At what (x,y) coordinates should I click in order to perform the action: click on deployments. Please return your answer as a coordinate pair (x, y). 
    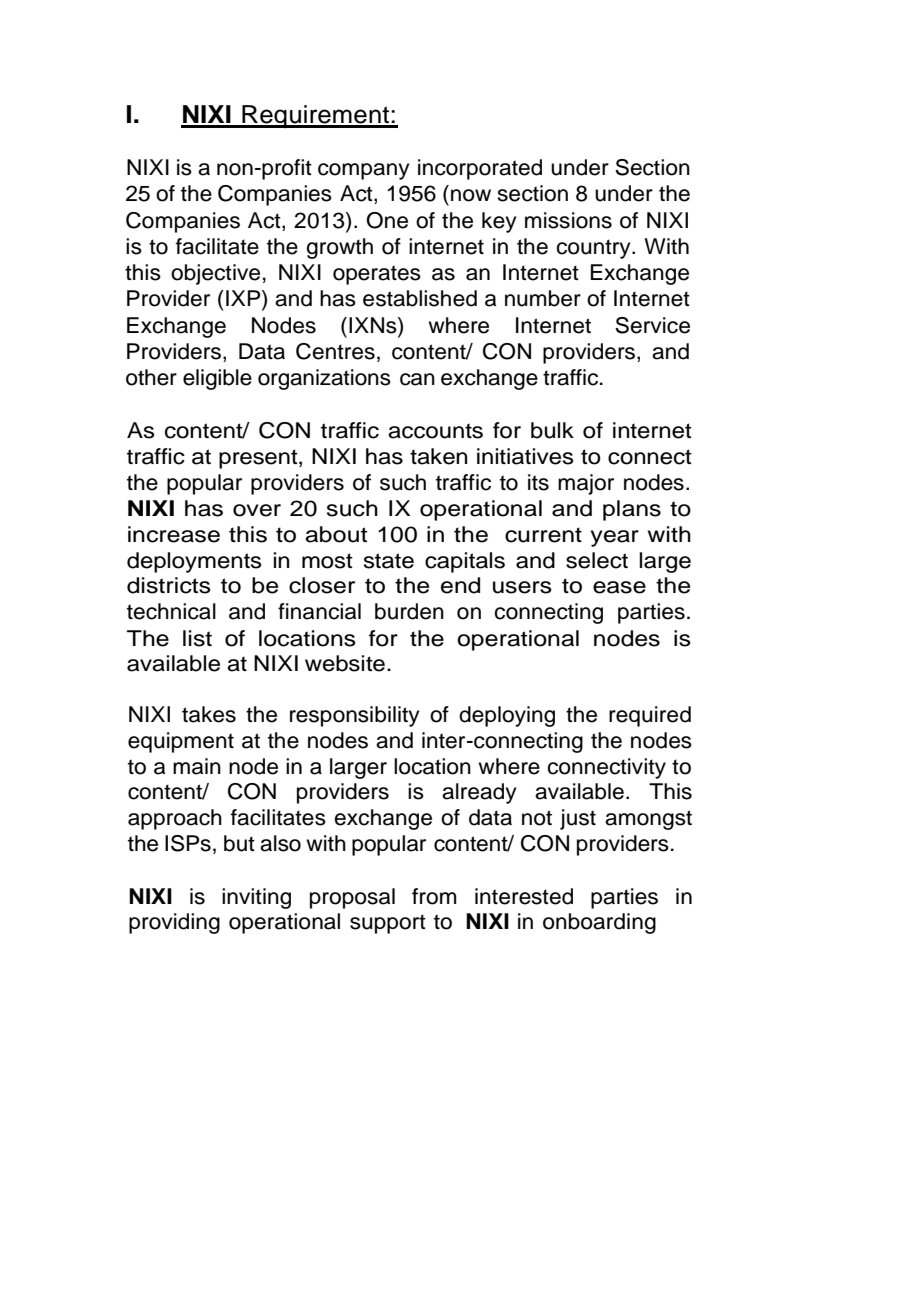
    Looking at the image, I should click on (194, 562).
